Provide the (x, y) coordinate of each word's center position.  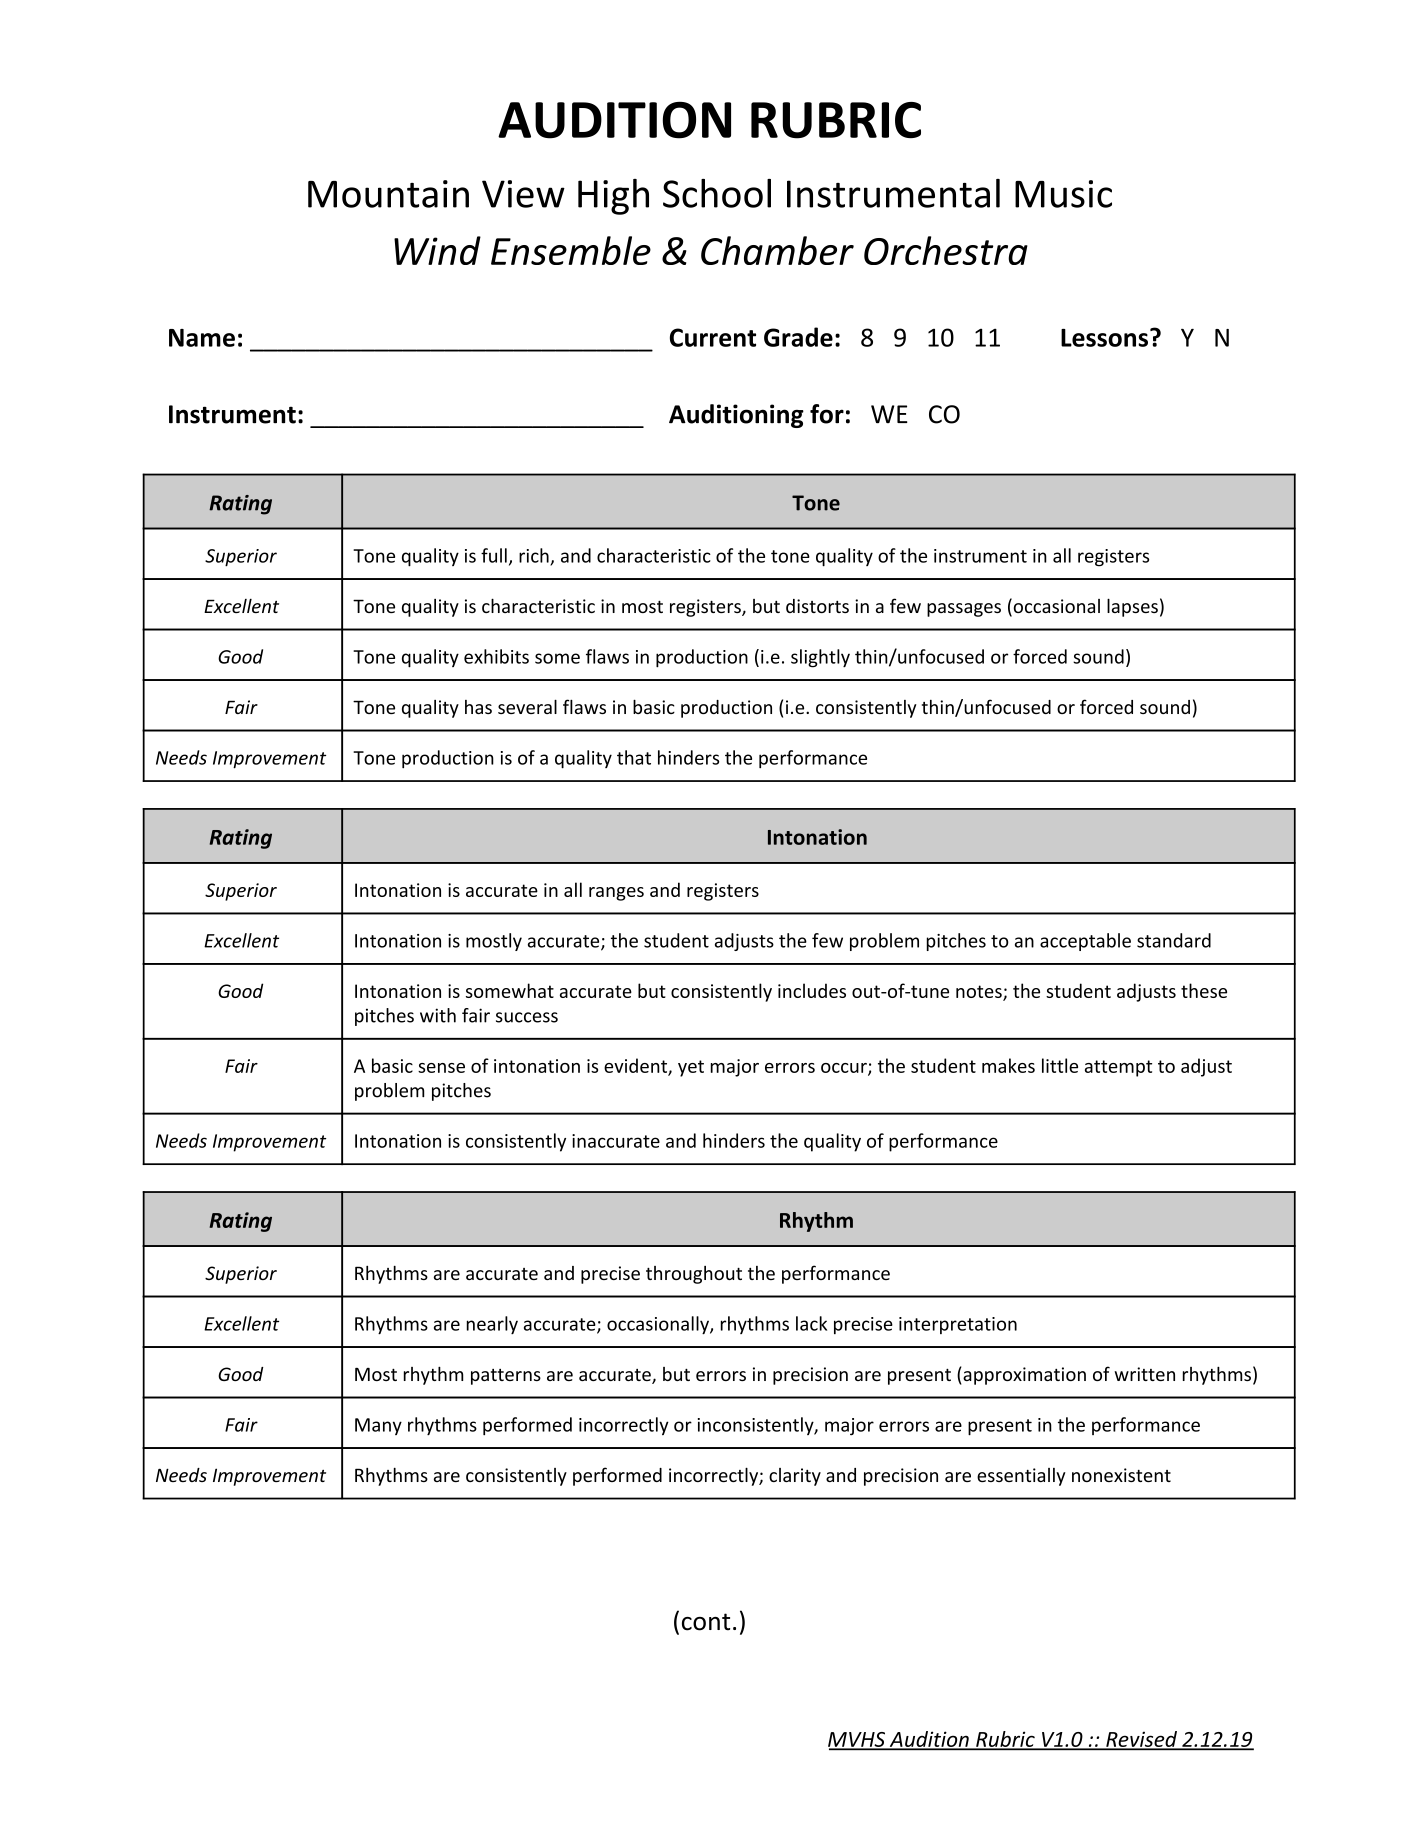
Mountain (388, 194)
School (717, 193)
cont (706, 1622)
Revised (1142, 1740)
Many (378, 1426)
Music (1063, 194)
